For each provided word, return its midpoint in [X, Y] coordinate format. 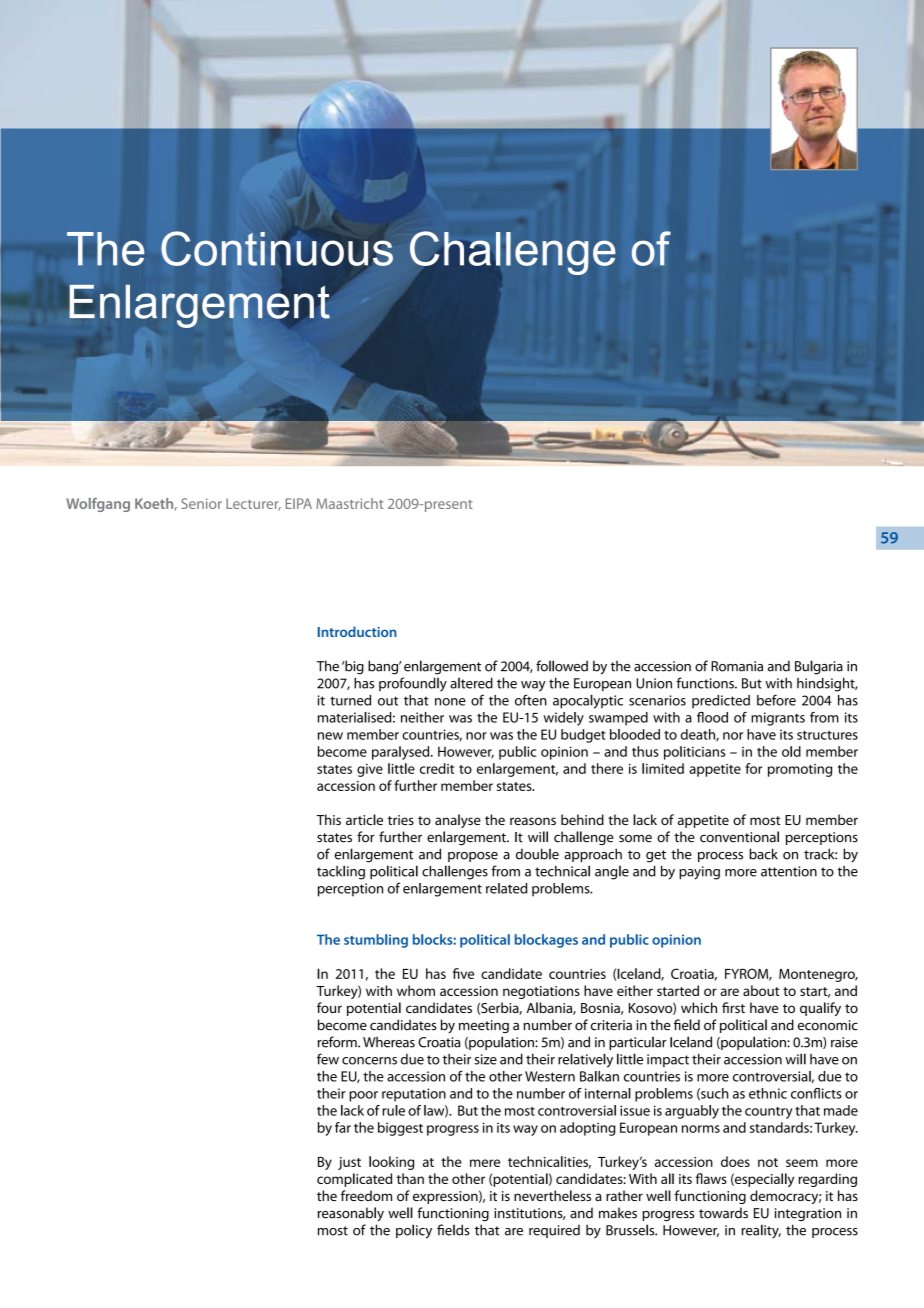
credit [437, 768]
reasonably [351, 1214]
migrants [778, 719]
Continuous [277, 248]
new [330, 736]
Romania [737, 666]
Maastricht [349, 503]
